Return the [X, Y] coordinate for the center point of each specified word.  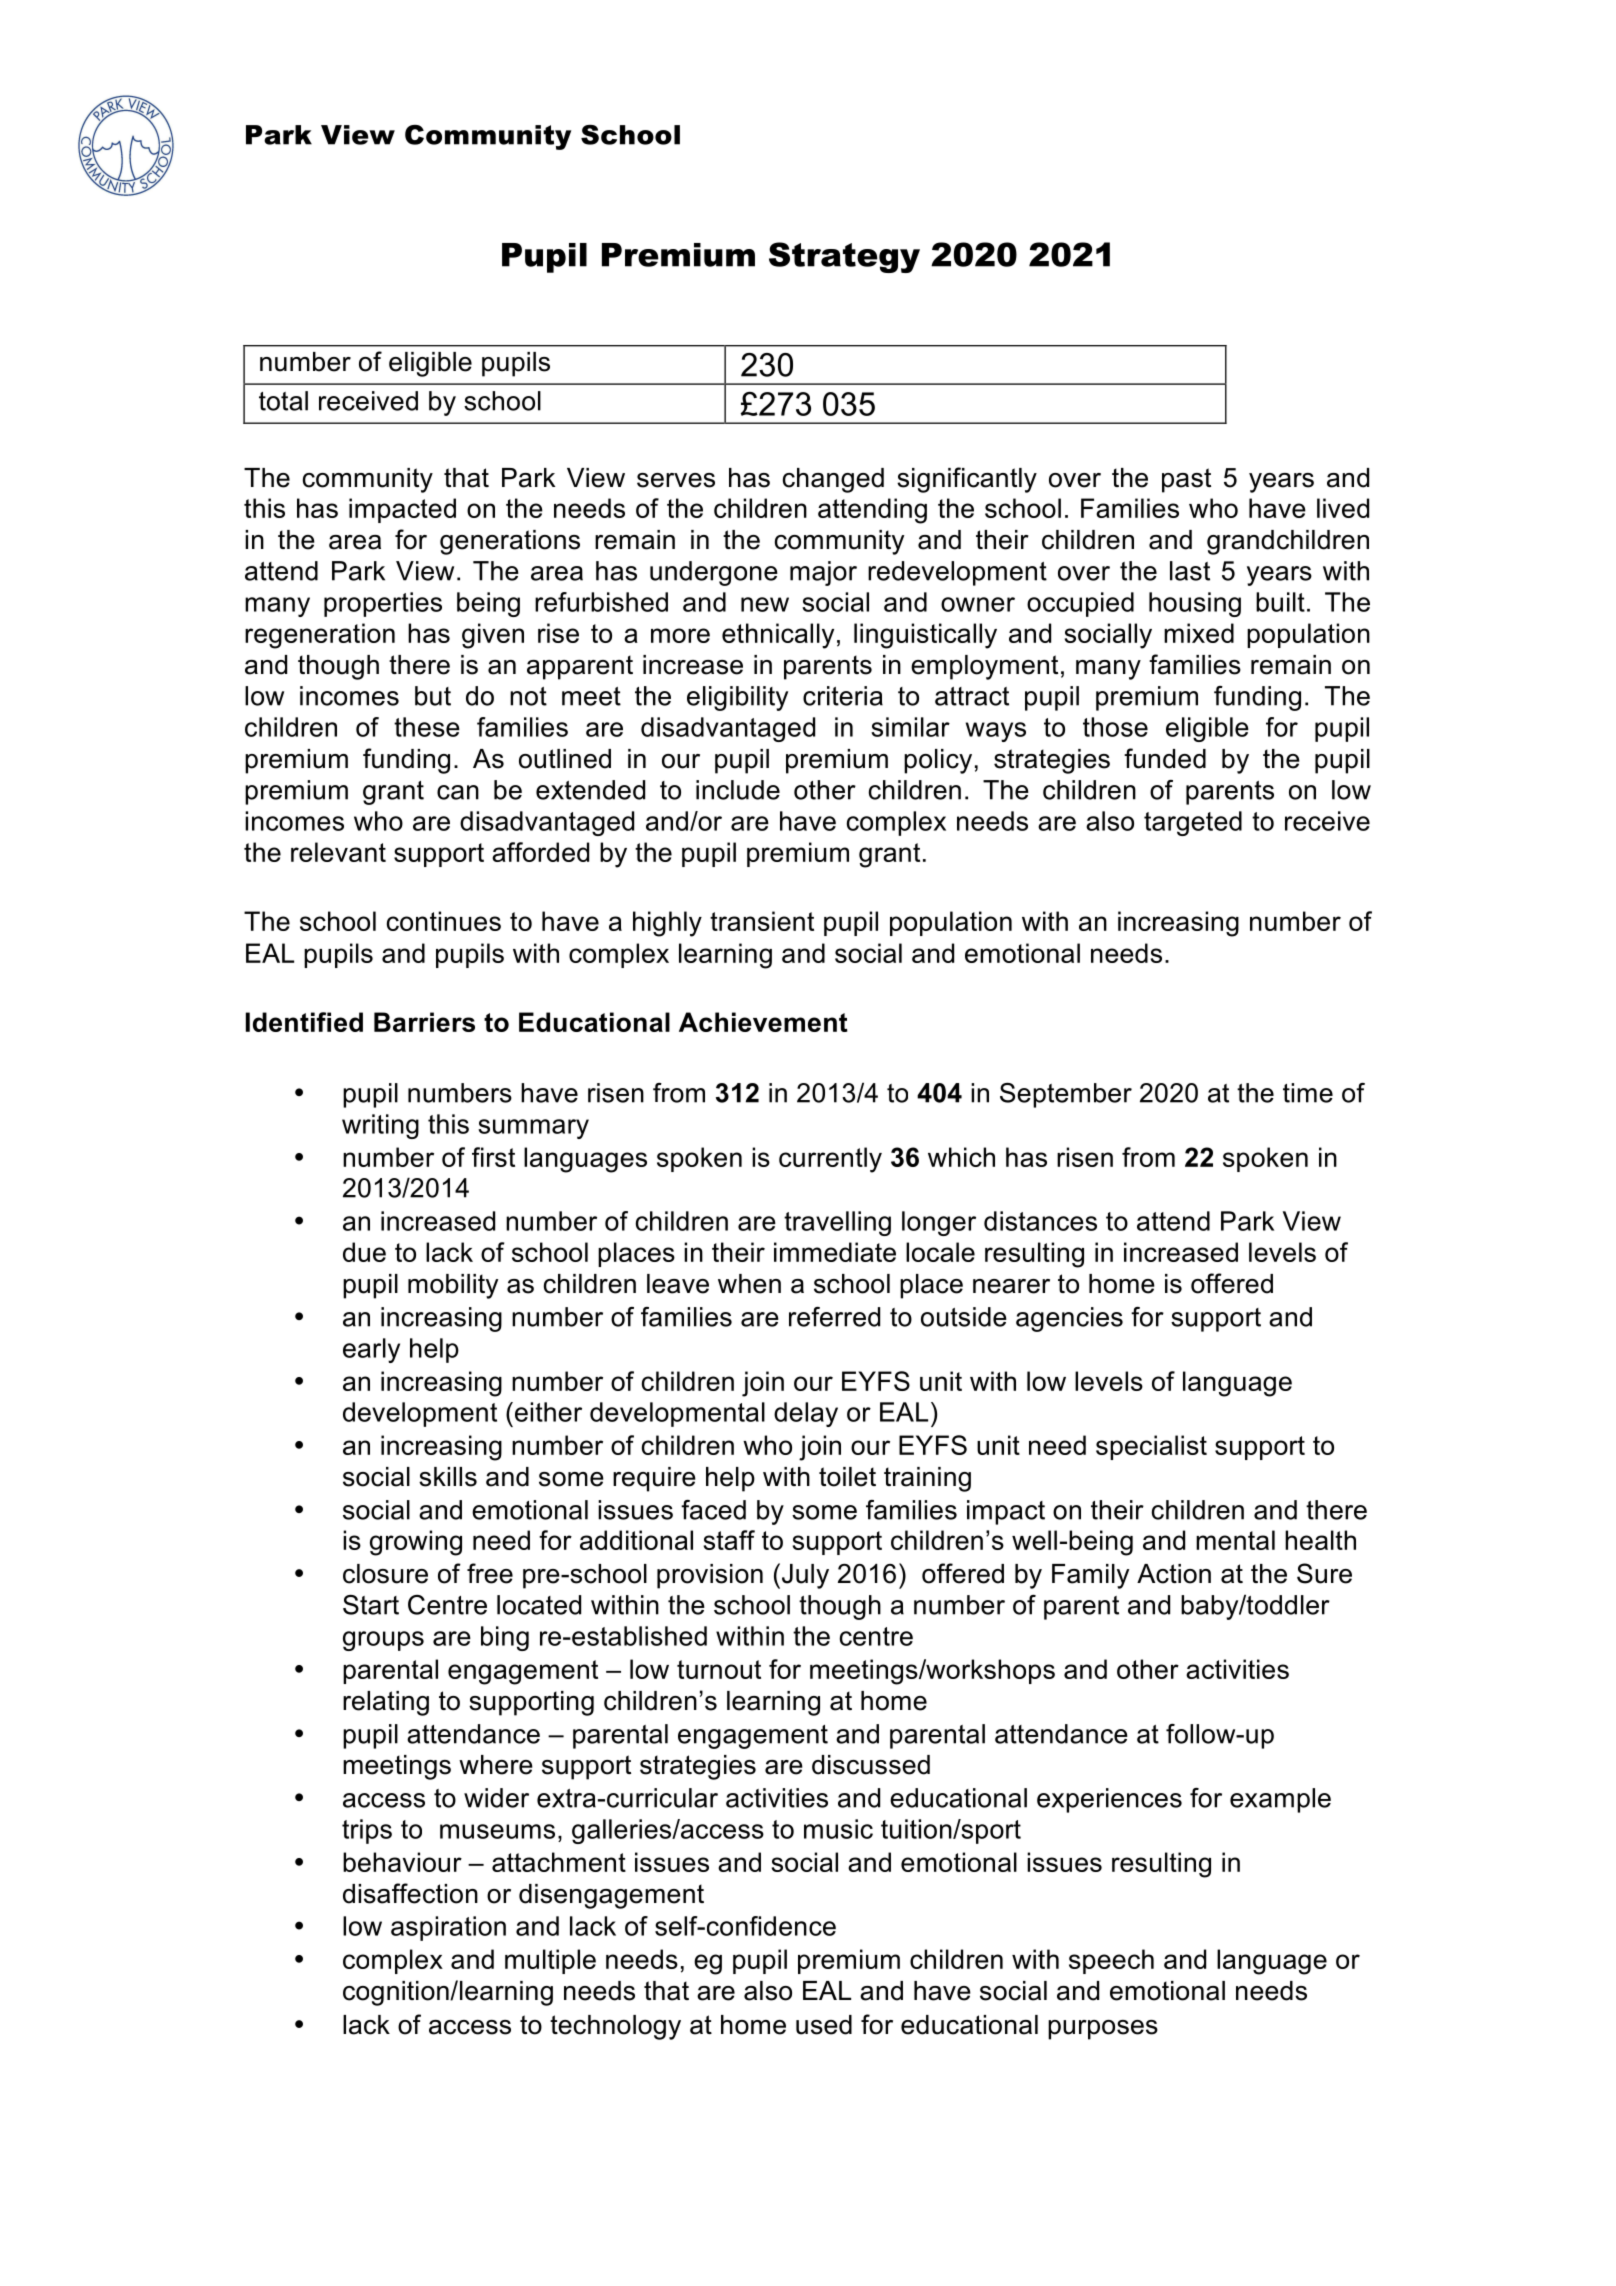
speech [1111, 1961]
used [824, 2025]
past [1186, 480]
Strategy [844, 257]
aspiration [448, 1928]
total [283, 401]
